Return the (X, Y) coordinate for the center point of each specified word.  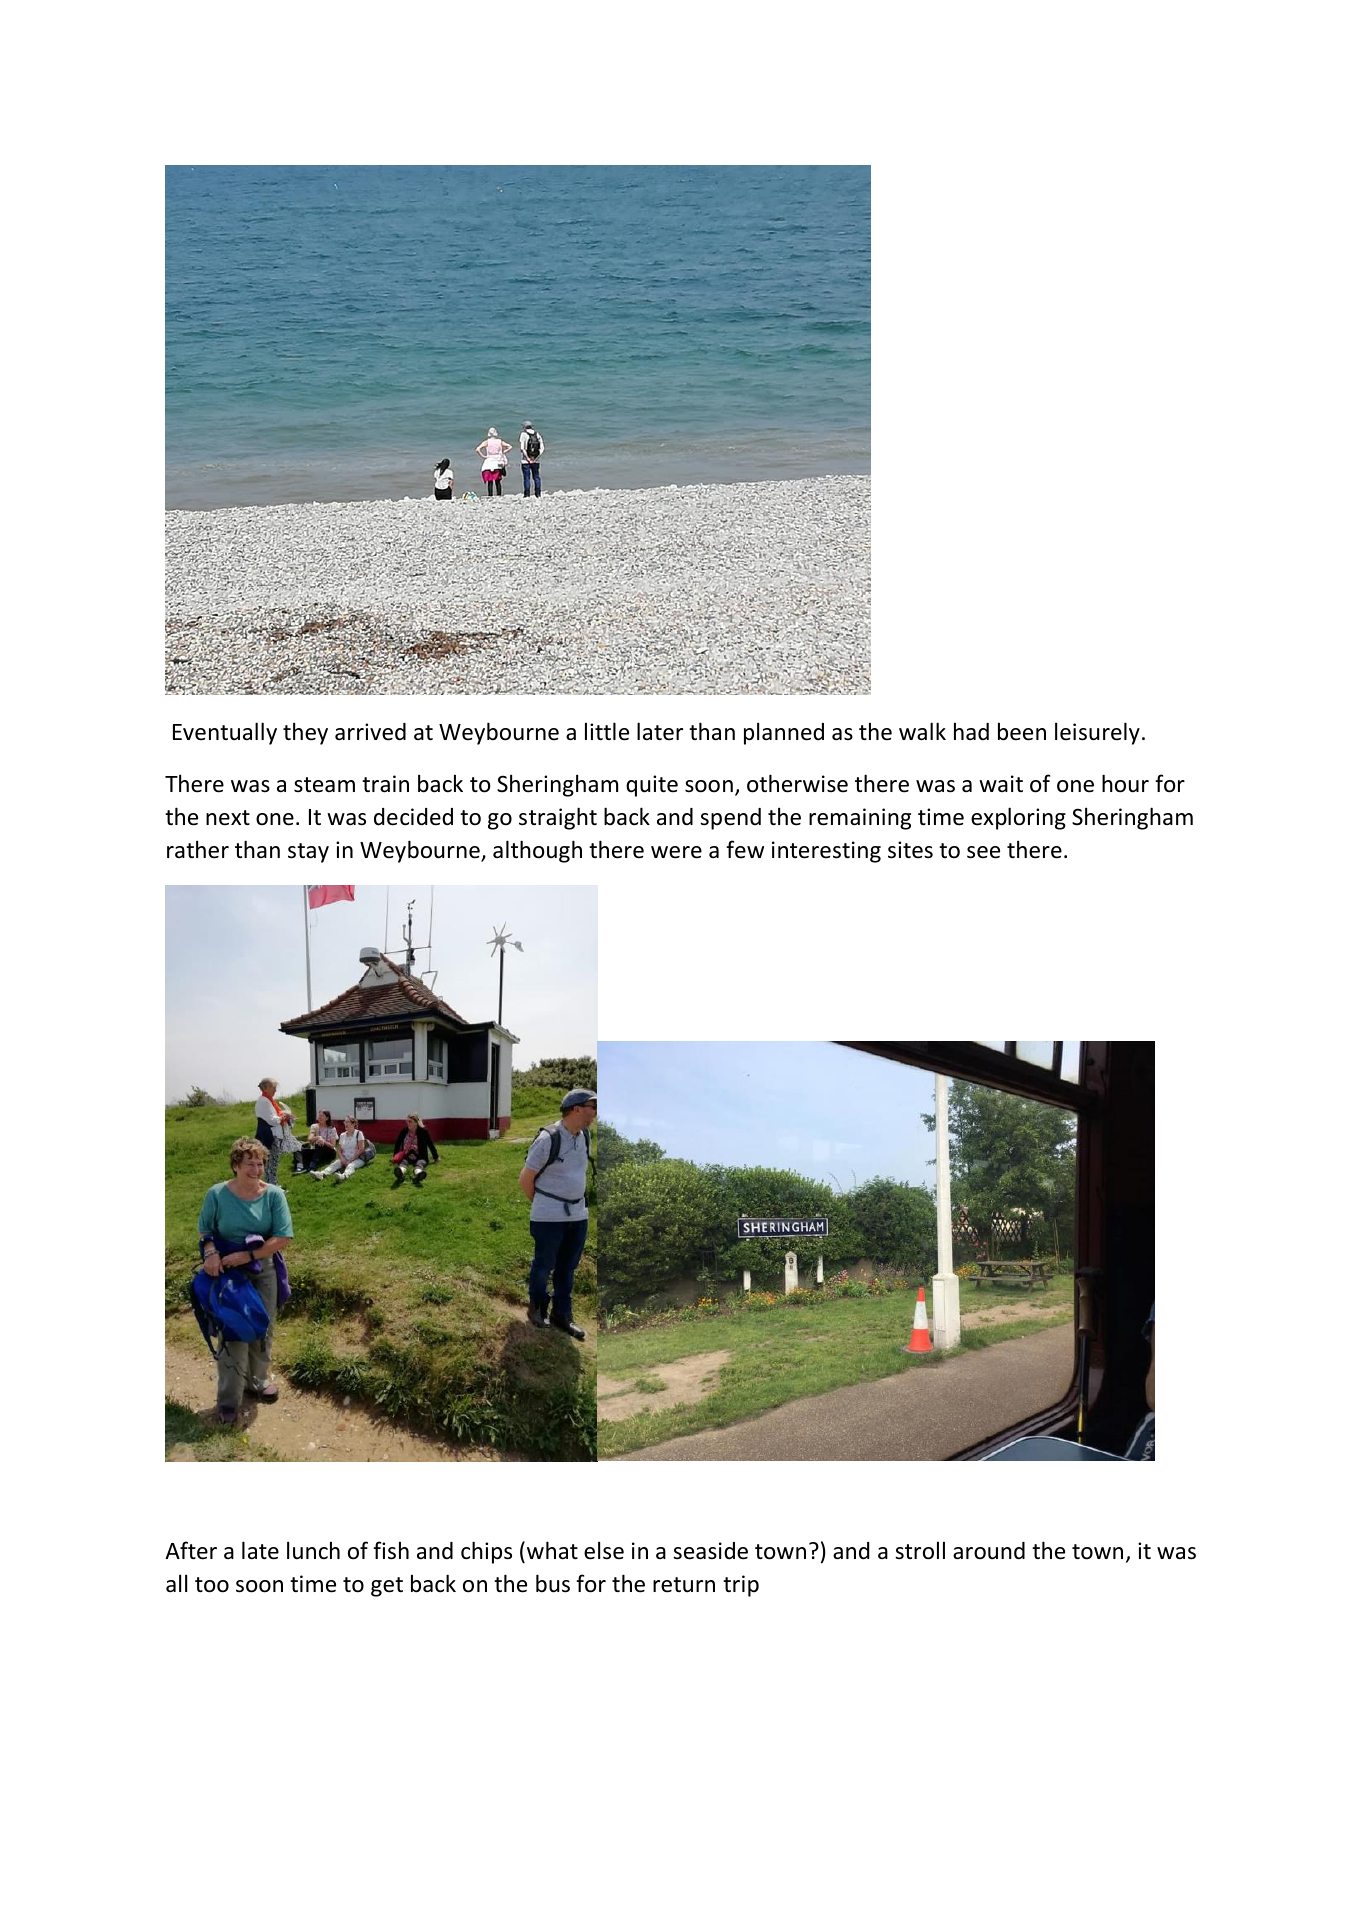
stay (308, 853)
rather (198, 849)
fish (391, 1550)
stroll (920, 1551)
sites (910, 850)
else (604, 1550)
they (305, 733)
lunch (313, 1550)
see (983, 852)
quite (652, 786)
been (1022, 732)
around (989, 1551)
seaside (710, 1551)
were (676, 852)
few (745, 849)
